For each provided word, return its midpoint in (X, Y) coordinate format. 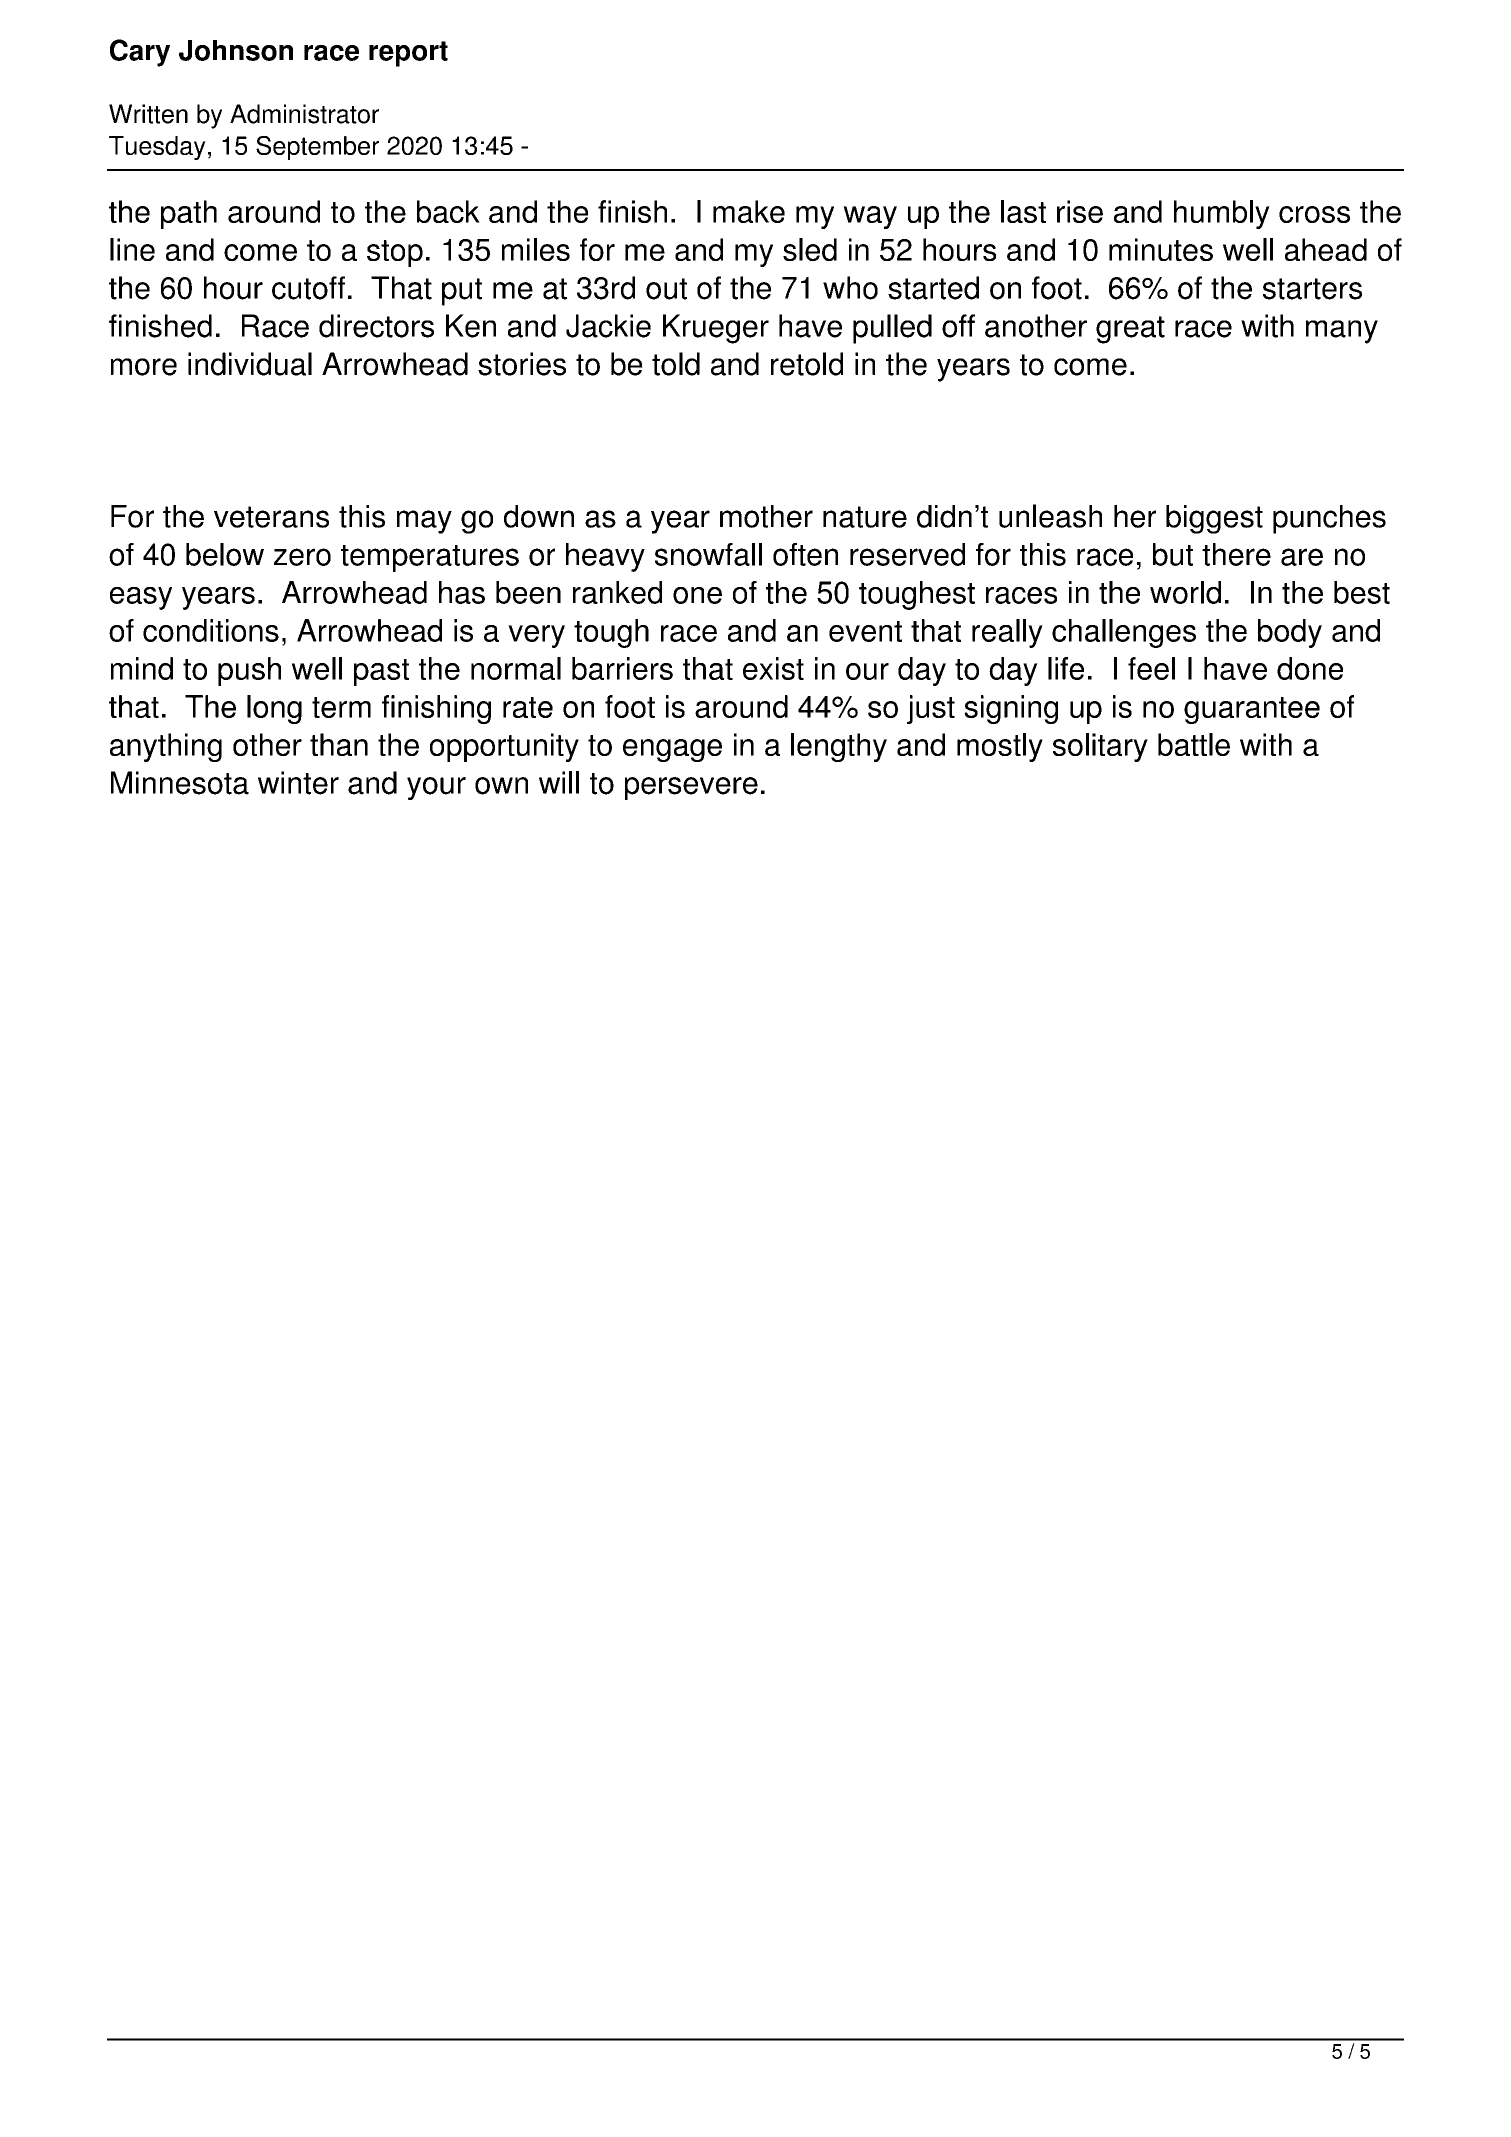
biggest (1214, 519)
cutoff (308, 288)
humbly (1222, 214)
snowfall (708, 554)
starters (1312, 289)
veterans (271, 517)
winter (298, 783)
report (408, 54)
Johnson (236, 50)
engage (672, 750)
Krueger (716, 329)
